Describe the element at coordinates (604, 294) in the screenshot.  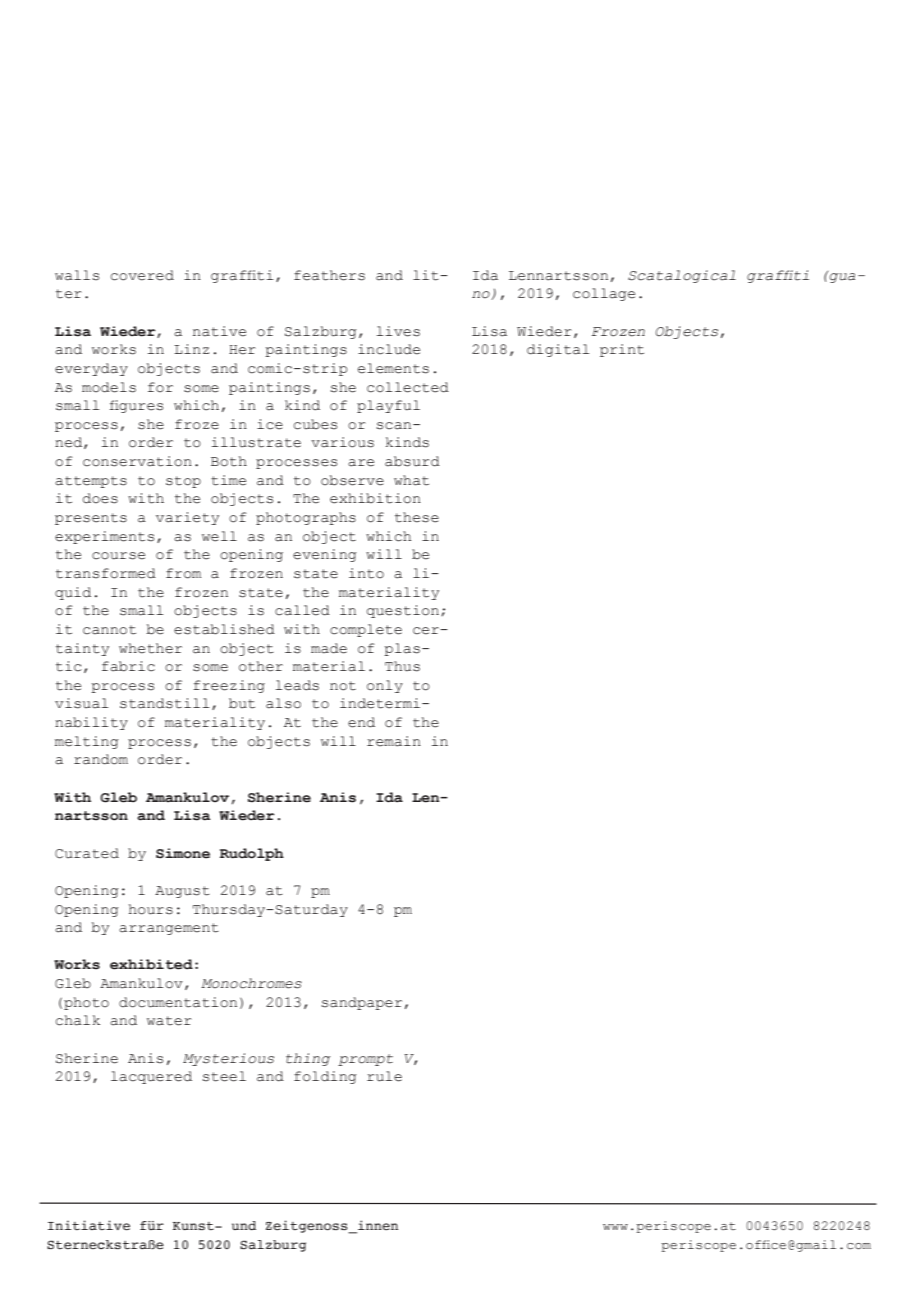
I see `collage` at that location.
